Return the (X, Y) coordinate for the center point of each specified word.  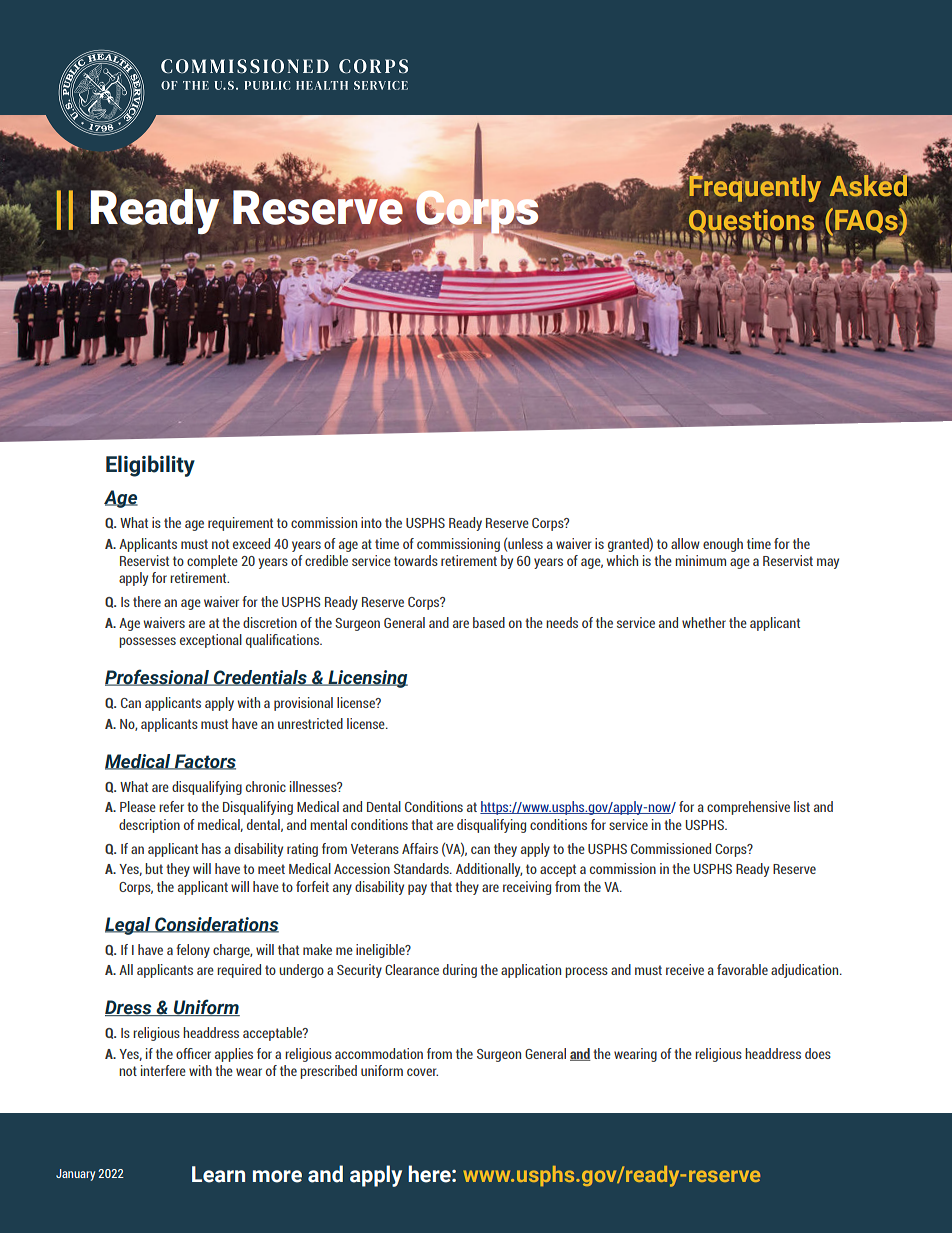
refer (171, 806)
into (371, 522)
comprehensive (748, 808)
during (460, 971)
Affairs (420, 848)
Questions (751, 222)
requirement (240, 524)
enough (723, 545)
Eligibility (150, 466)
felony (193, 951)
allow (685, 543)
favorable (742, 969)
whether (704, 622)
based (489, 622)
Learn (218, 1174)
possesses (147, 642)
